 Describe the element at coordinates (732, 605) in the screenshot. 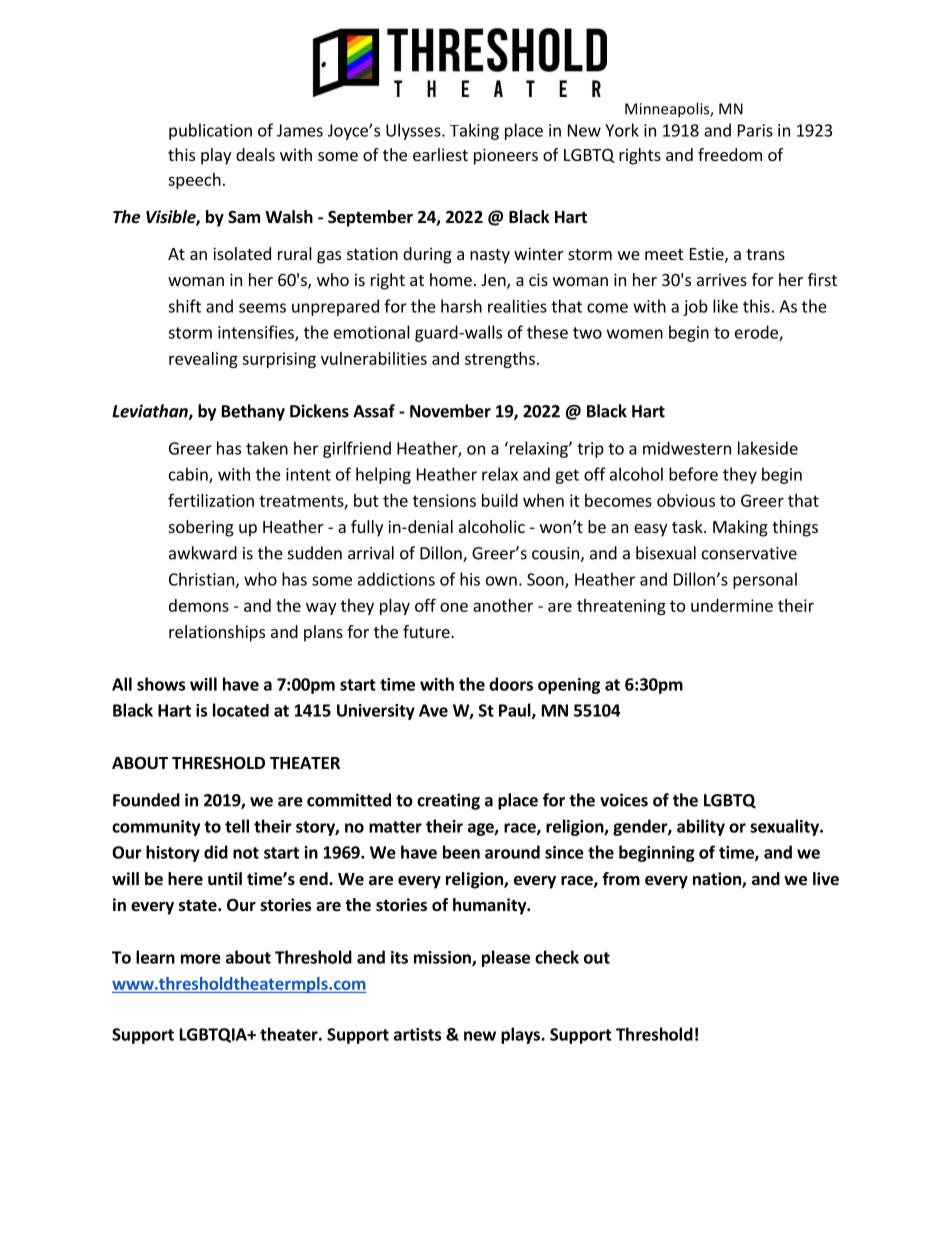

I see `undermine` at that location.
